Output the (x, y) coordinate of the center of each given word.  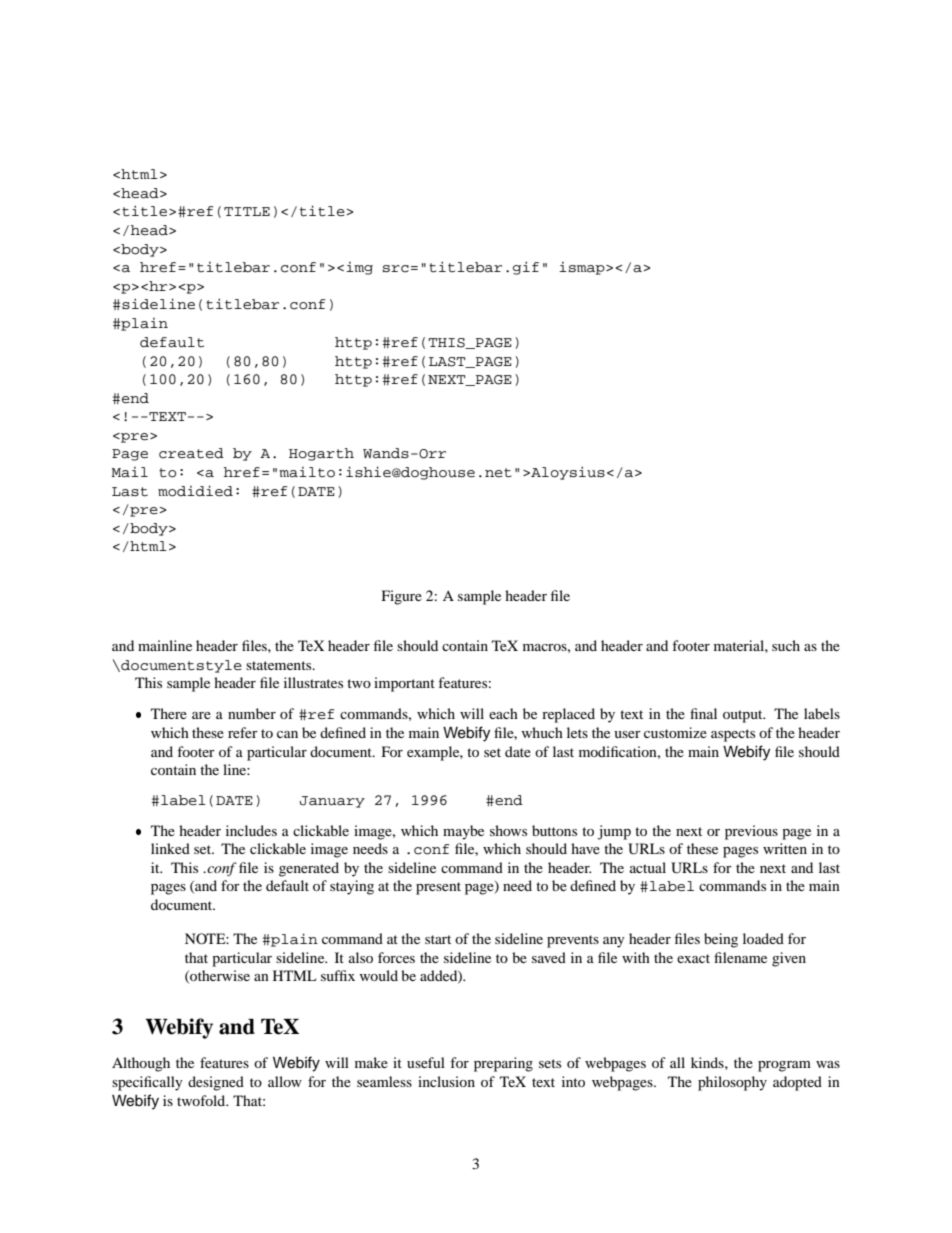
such (786, 645)
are (201, 715)
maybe (463, 832)
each (503, 713)
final (703, 713)
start (438, 939)
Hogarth (321, 454)
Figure (402, 597)
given (789, 959)
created (191, 453)
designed (216, 1083)
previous (751, 832)
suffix (338, 975)
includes (251, 830)
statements (280, 665)
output (744, 716)
